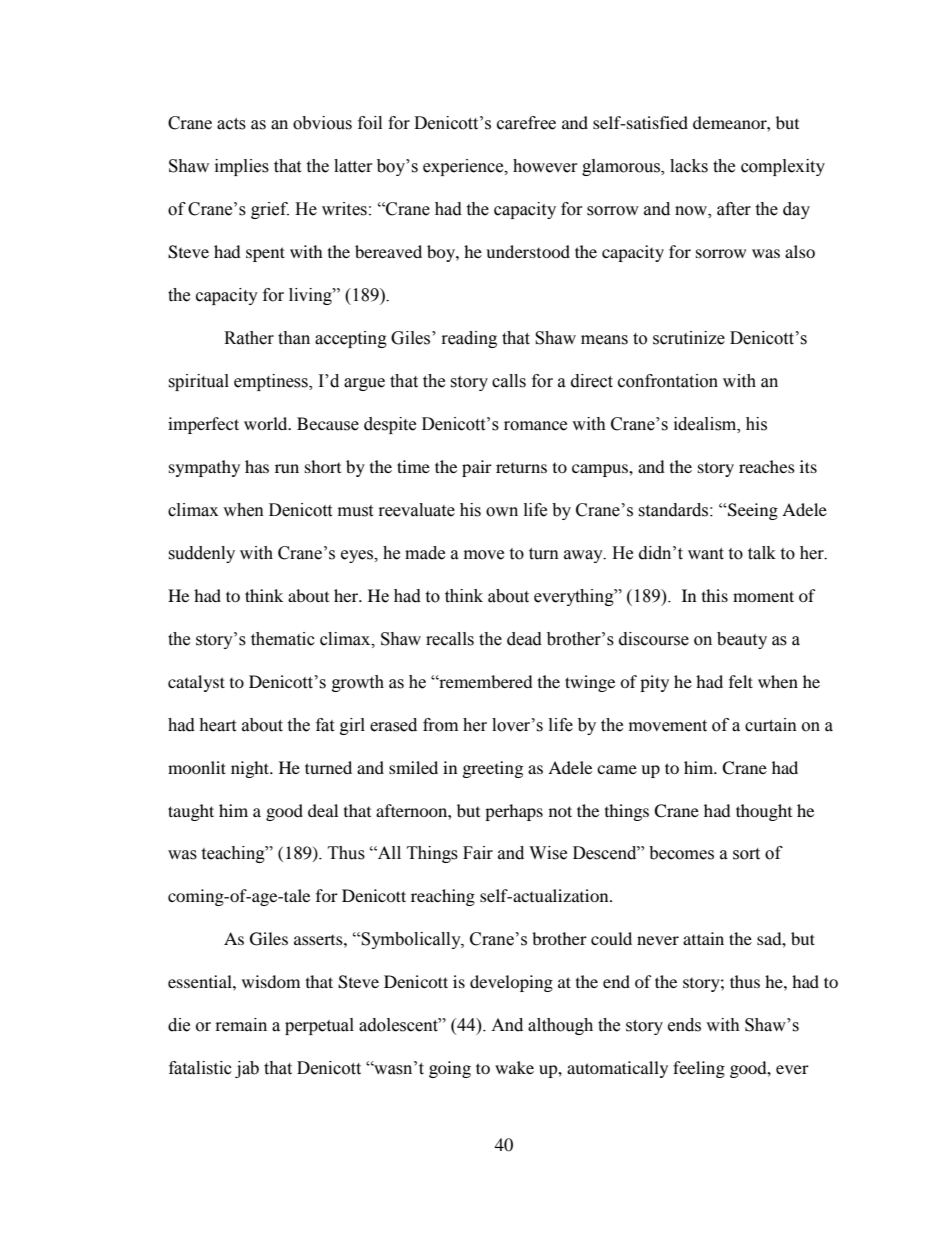  I want to click on feeling, so click(699, 1069).
